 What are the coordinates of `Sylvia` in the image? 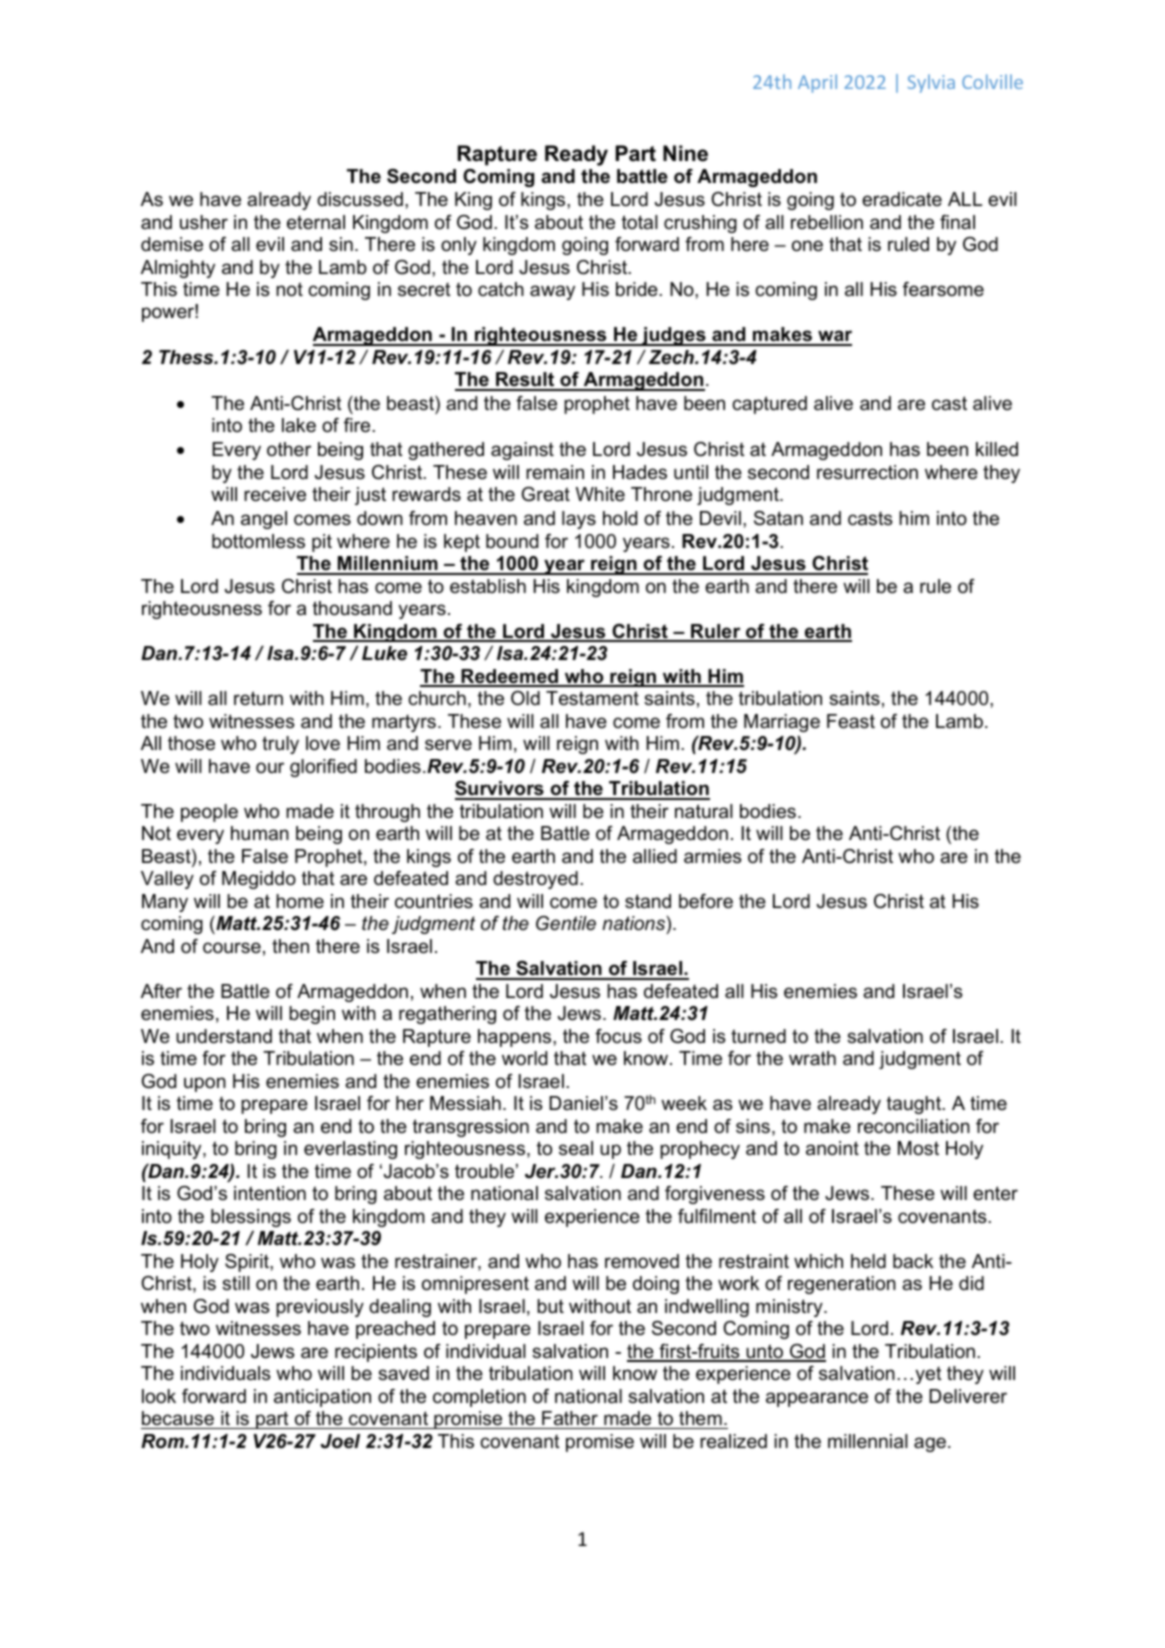 It's located at (931, 83).
